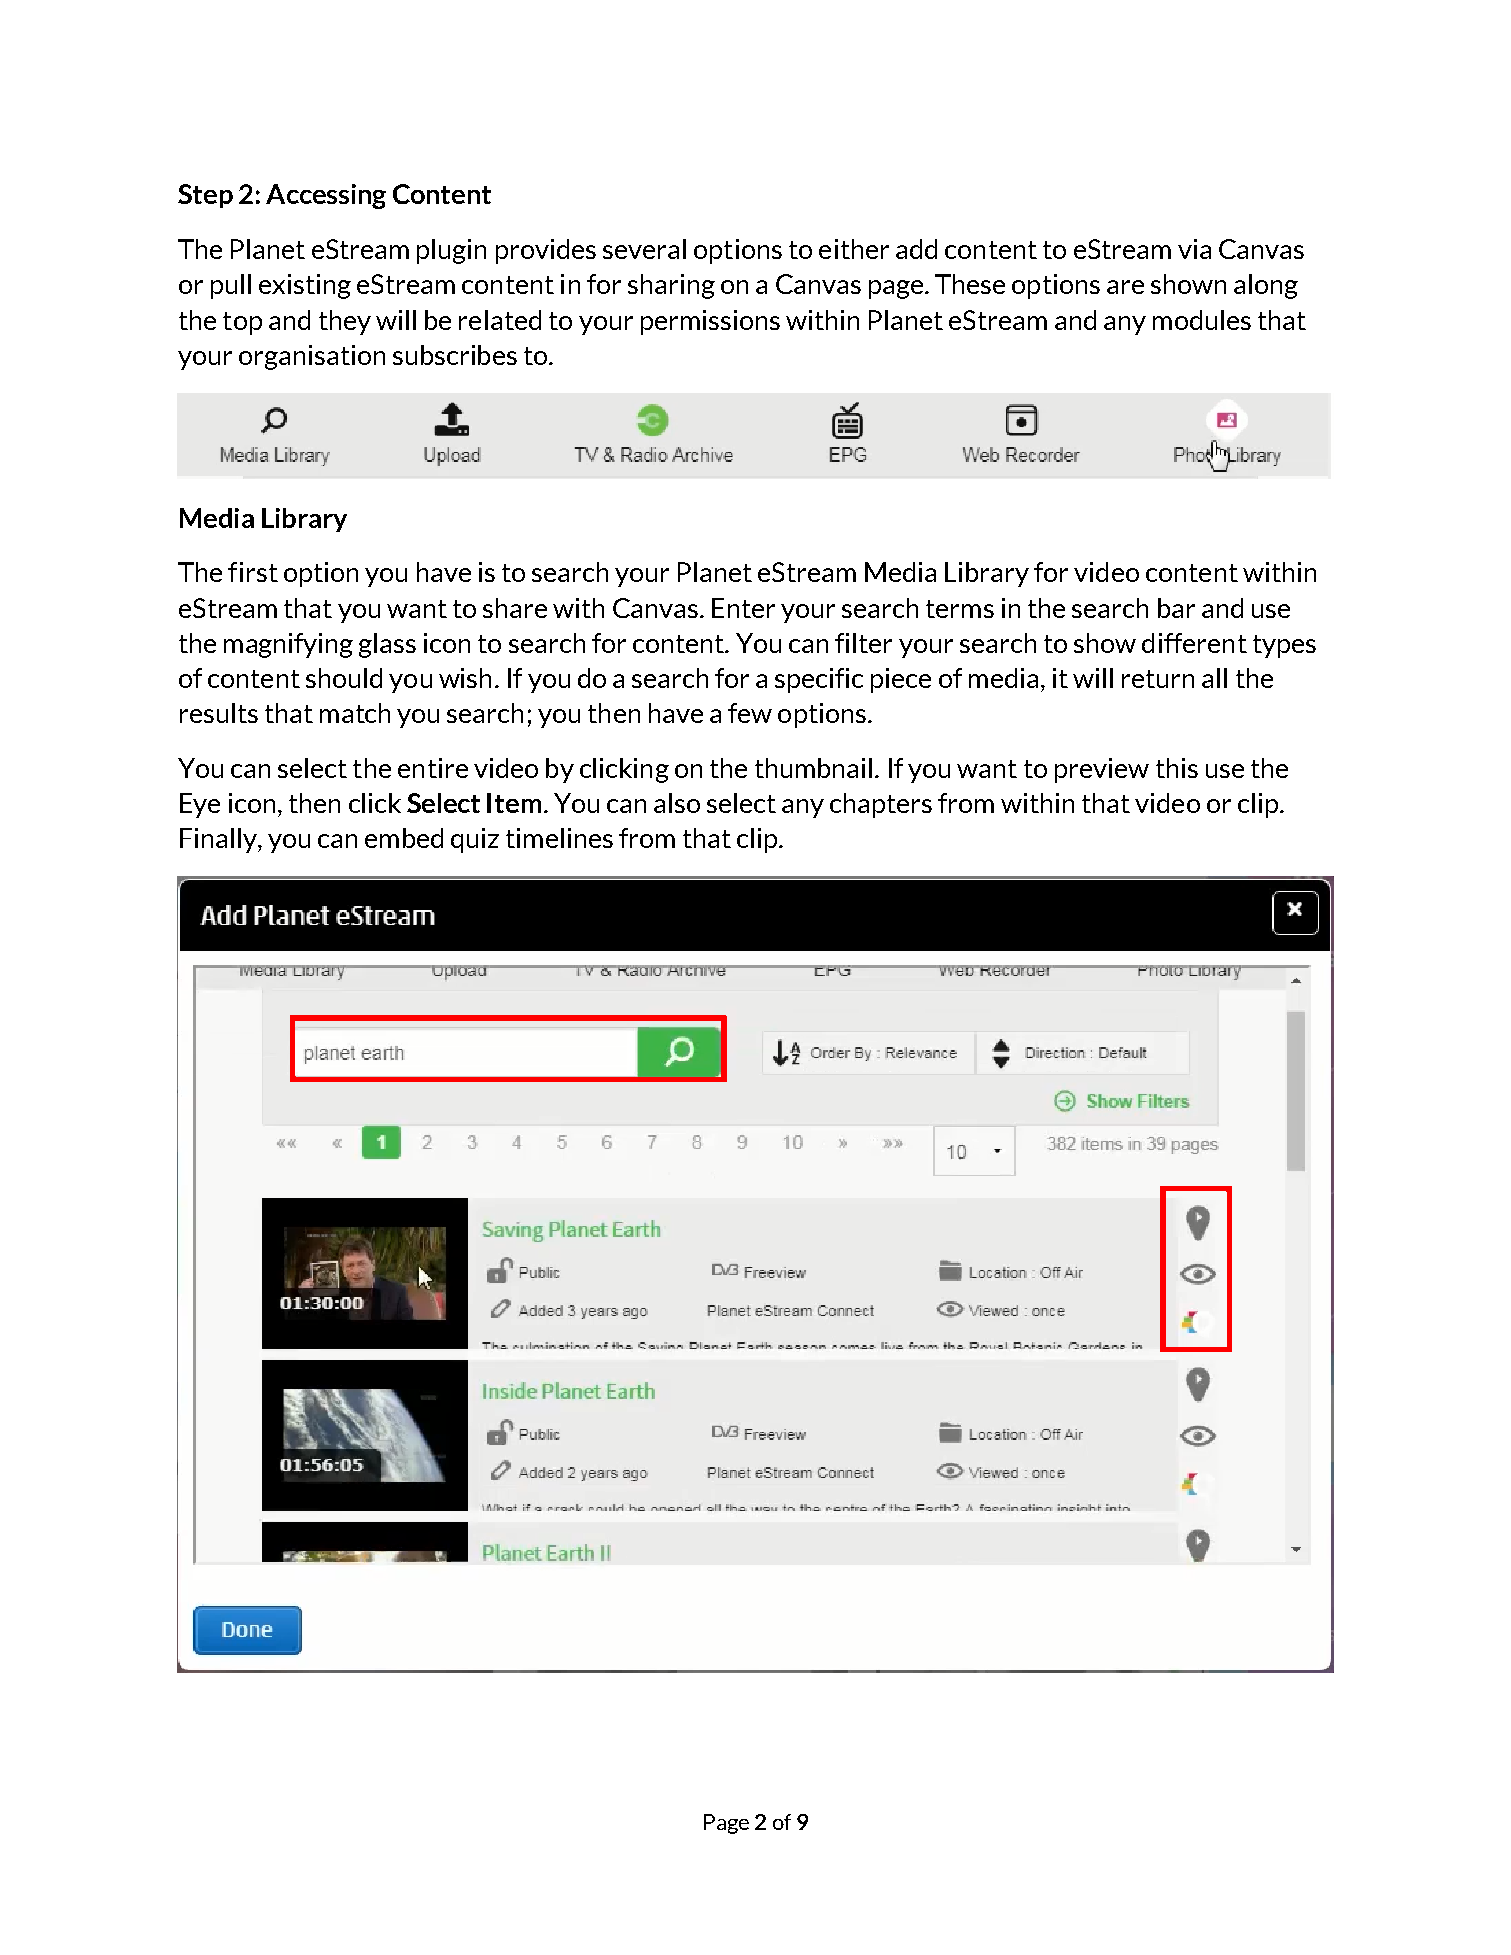  I want to click on also, so click(677, 803).
